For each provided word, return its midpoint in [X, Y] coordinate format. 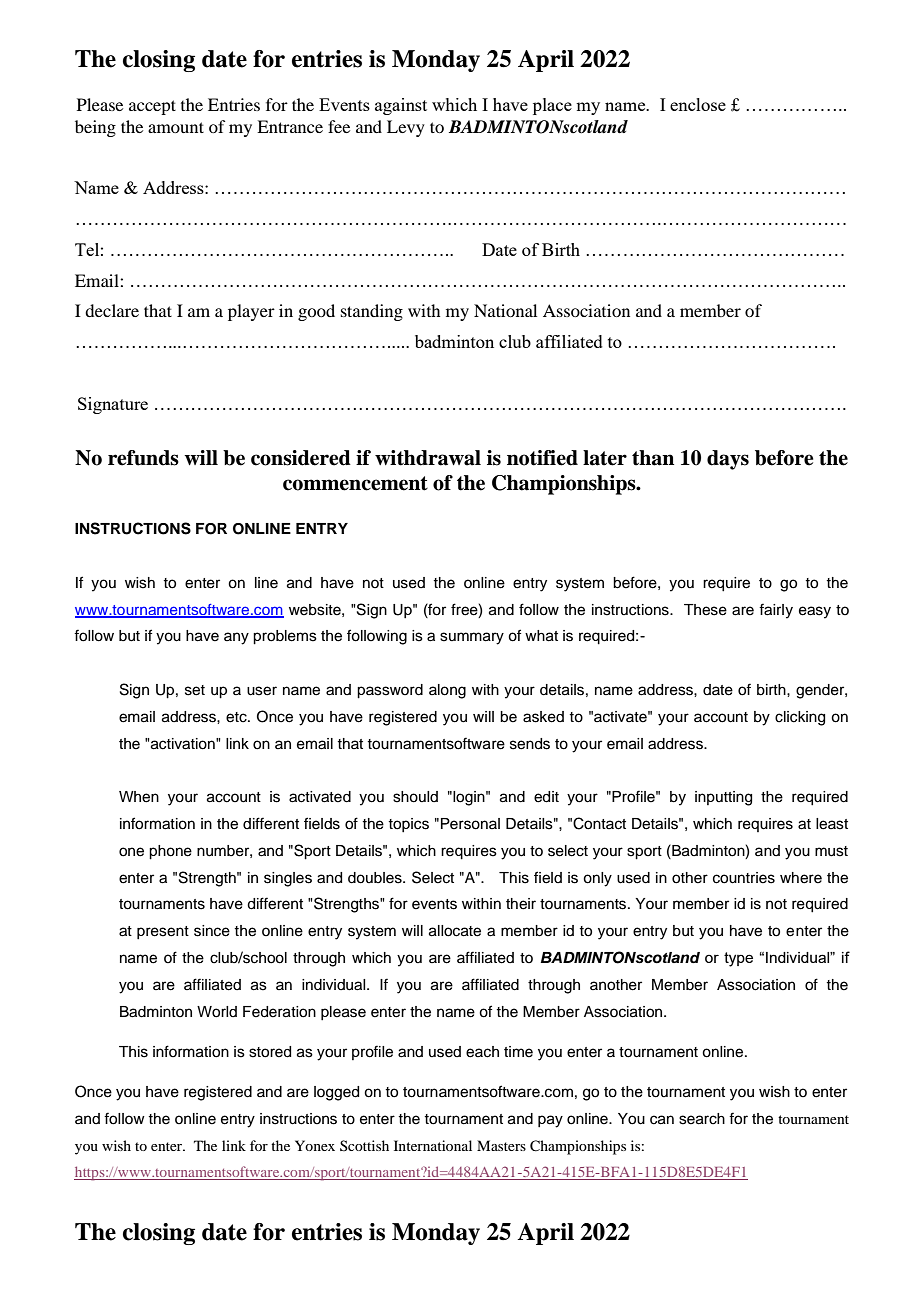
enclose [698, 104]
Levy [406, 128]
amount [176, 127]
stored [270, 1052]
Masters [501, 1145]
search [702, 1119]
